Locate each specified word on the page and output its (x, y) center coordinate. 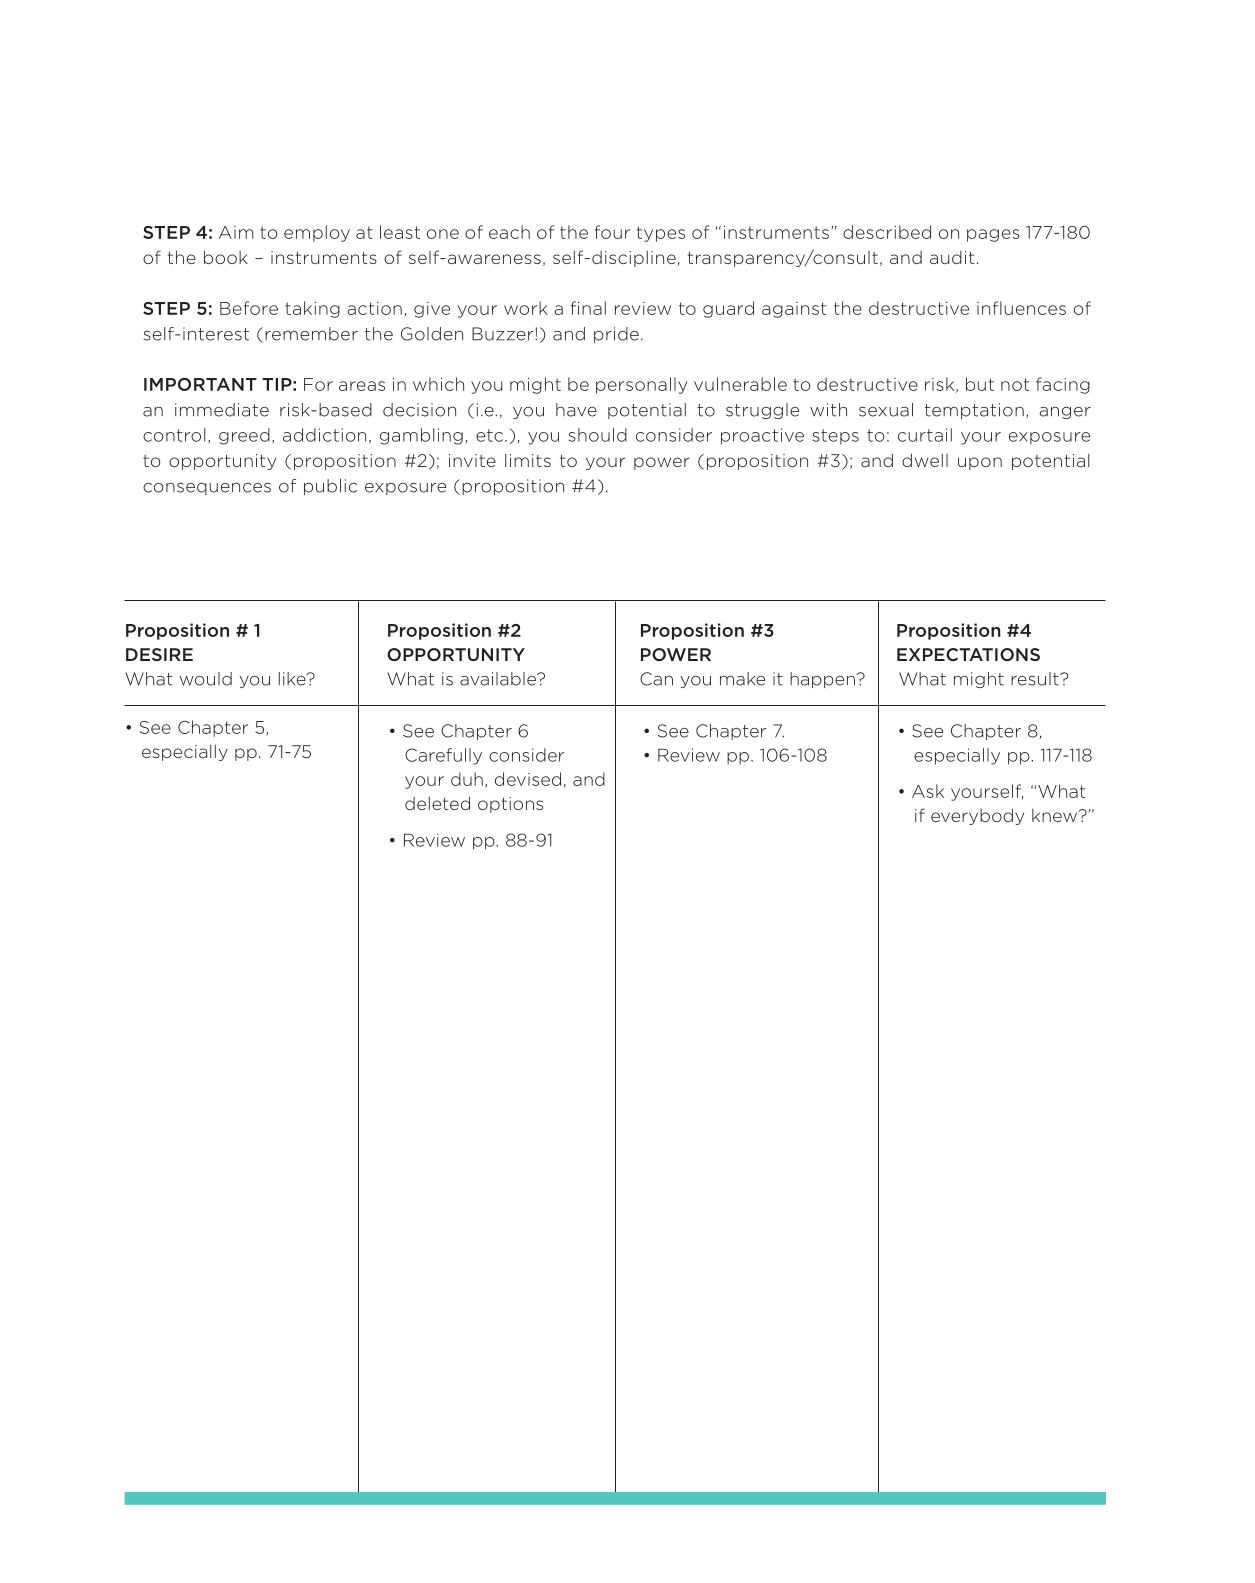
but (980, 384)
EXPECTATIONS (968, 654)
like (293, 679)
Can (656, 679)
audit (952, 257)
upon (980, 463)
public (330, 487)
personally (641, 385)
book (226, 257)
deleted (437, 803)
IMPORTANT (200, 384)
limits (528, 460)
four (612, 232)
